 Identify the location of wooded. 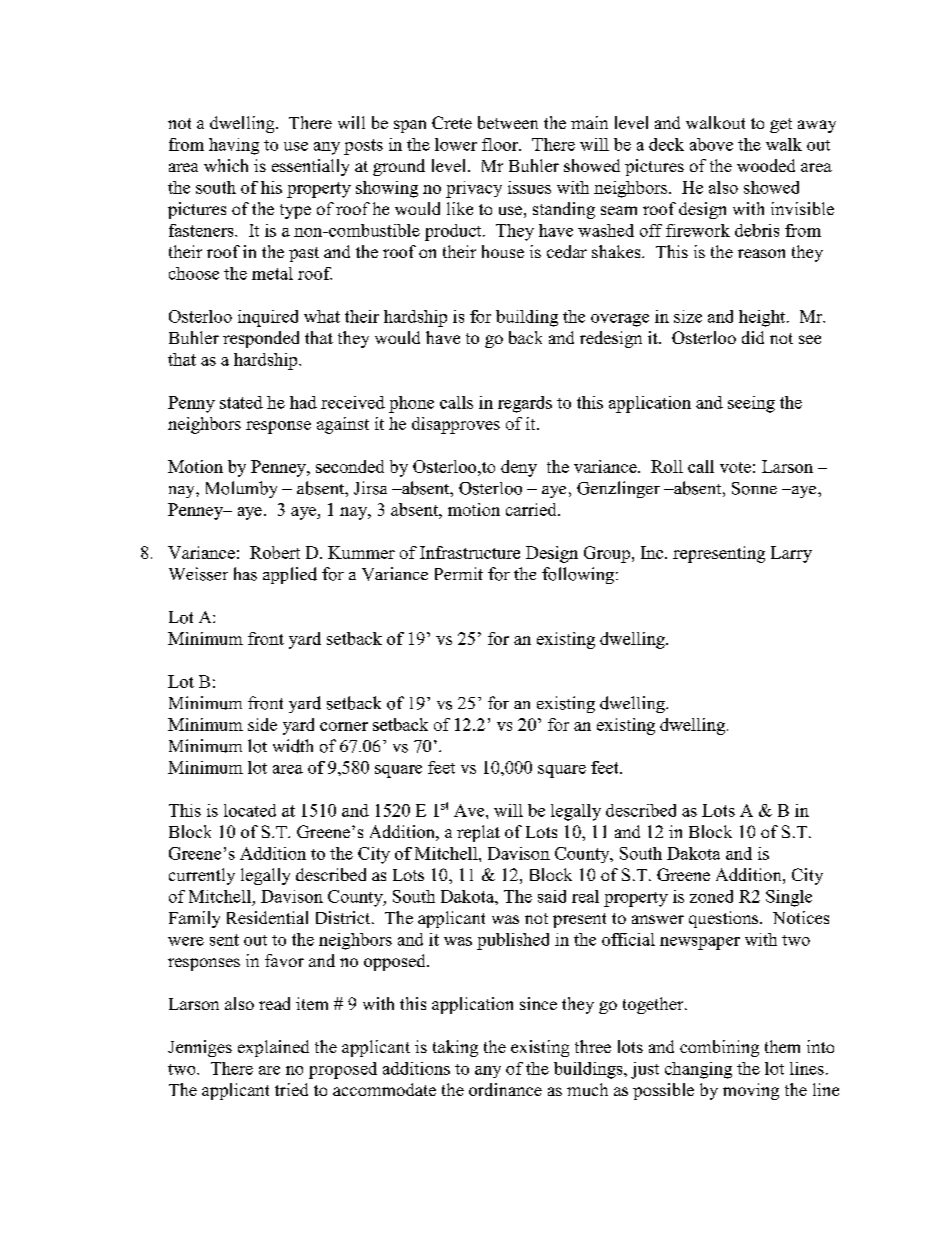
(766, 165).
